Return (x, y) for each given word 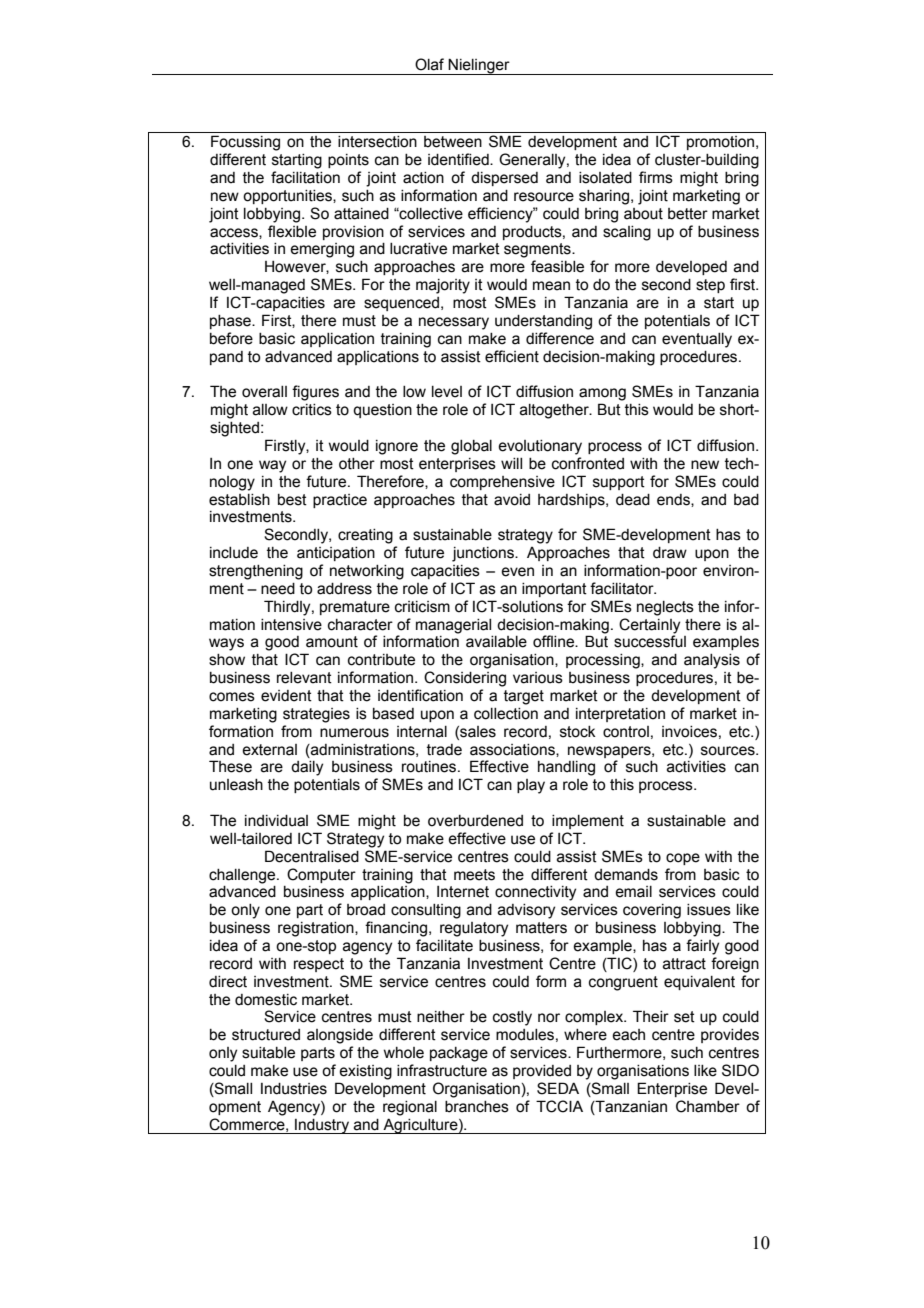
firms (656, 177)
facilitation (305, 177)
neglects (665, 608)
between (453, 142)
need (278, 589)
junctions (484, 554)
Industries (294, 1089)
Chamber (708, 1106)
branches (477, 1107)
